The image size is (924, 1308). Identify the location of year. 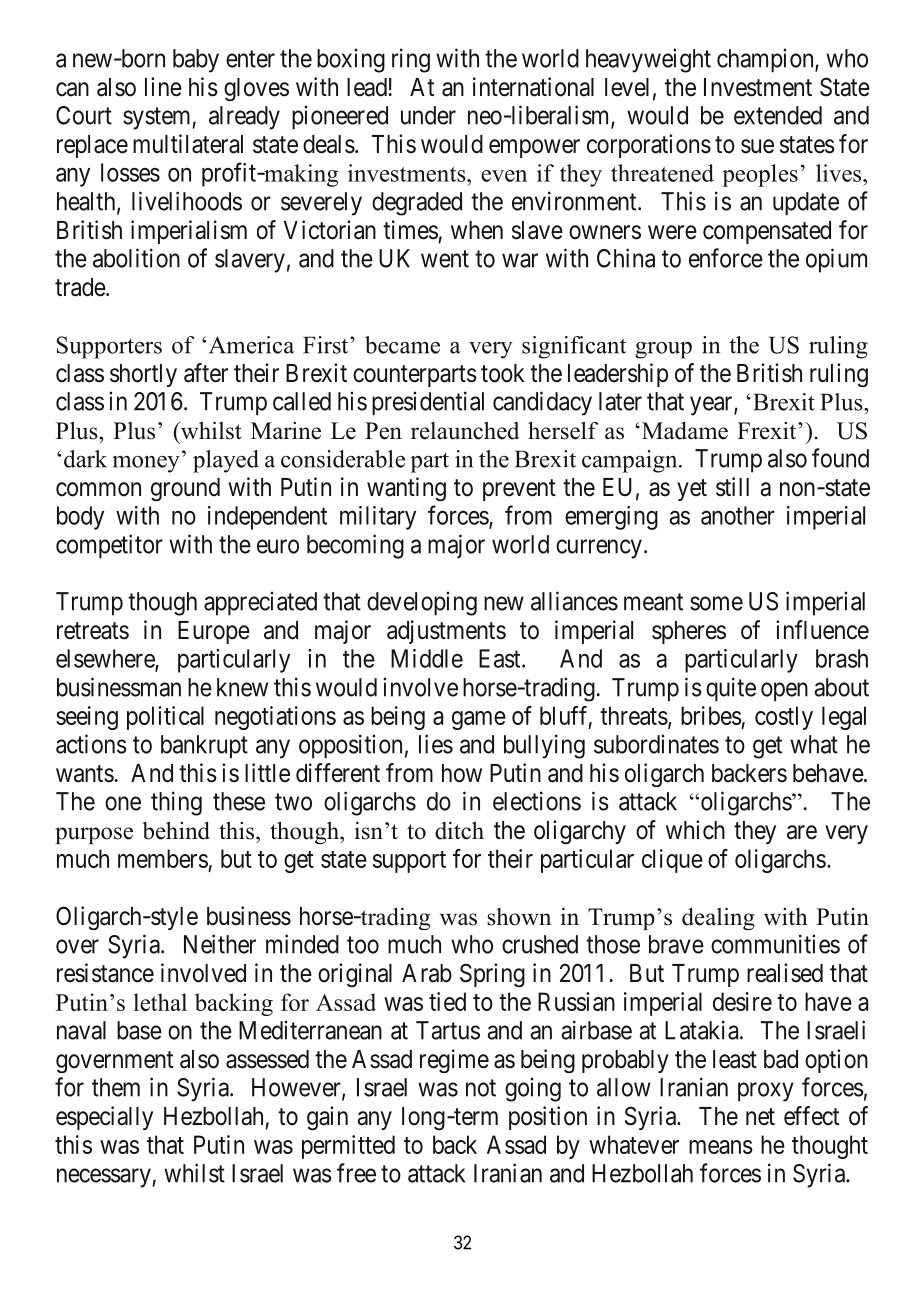
(712, 406).
